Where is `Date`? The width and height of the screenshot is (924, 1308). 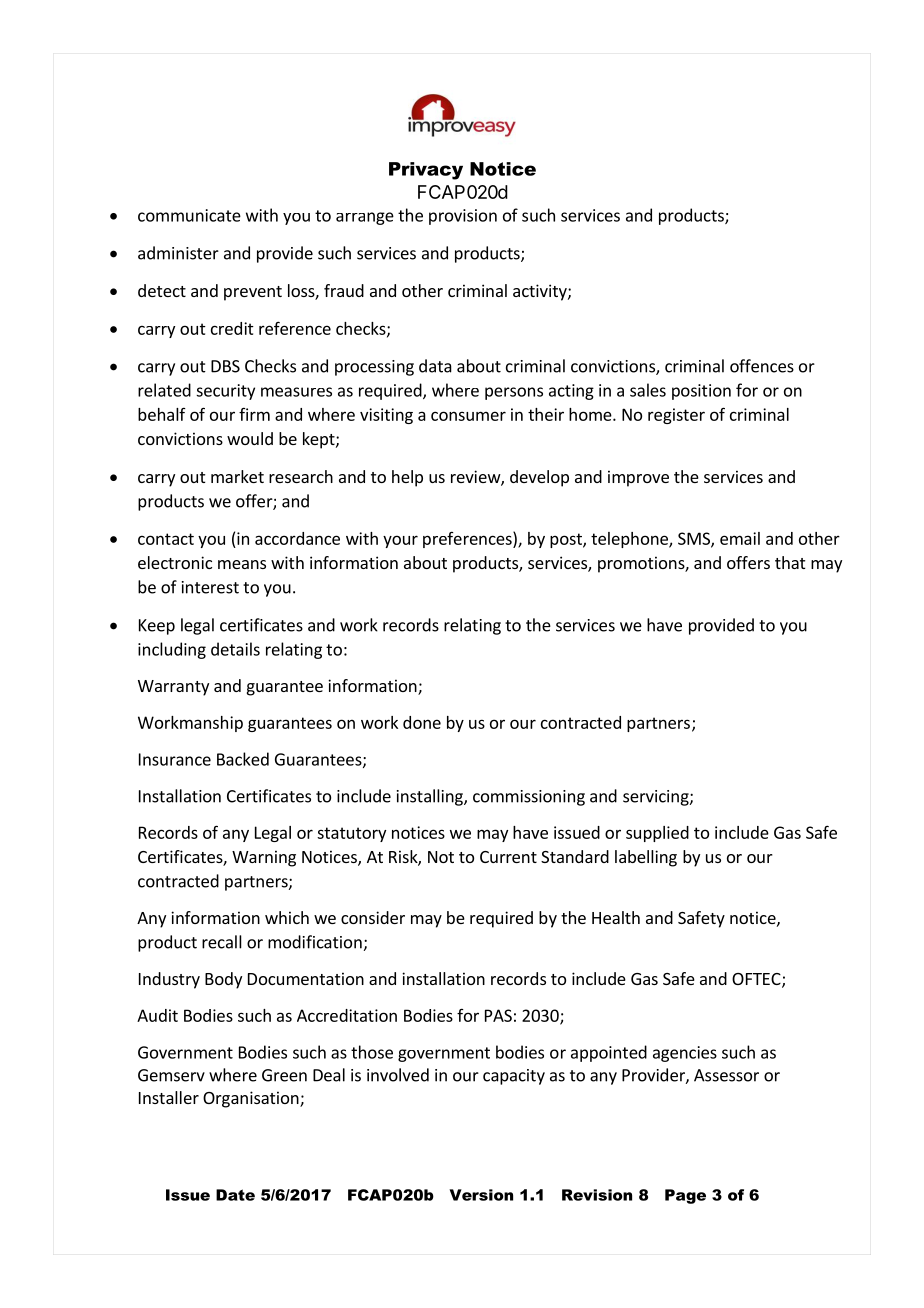
Date is located at coordinates (235, 1195).
